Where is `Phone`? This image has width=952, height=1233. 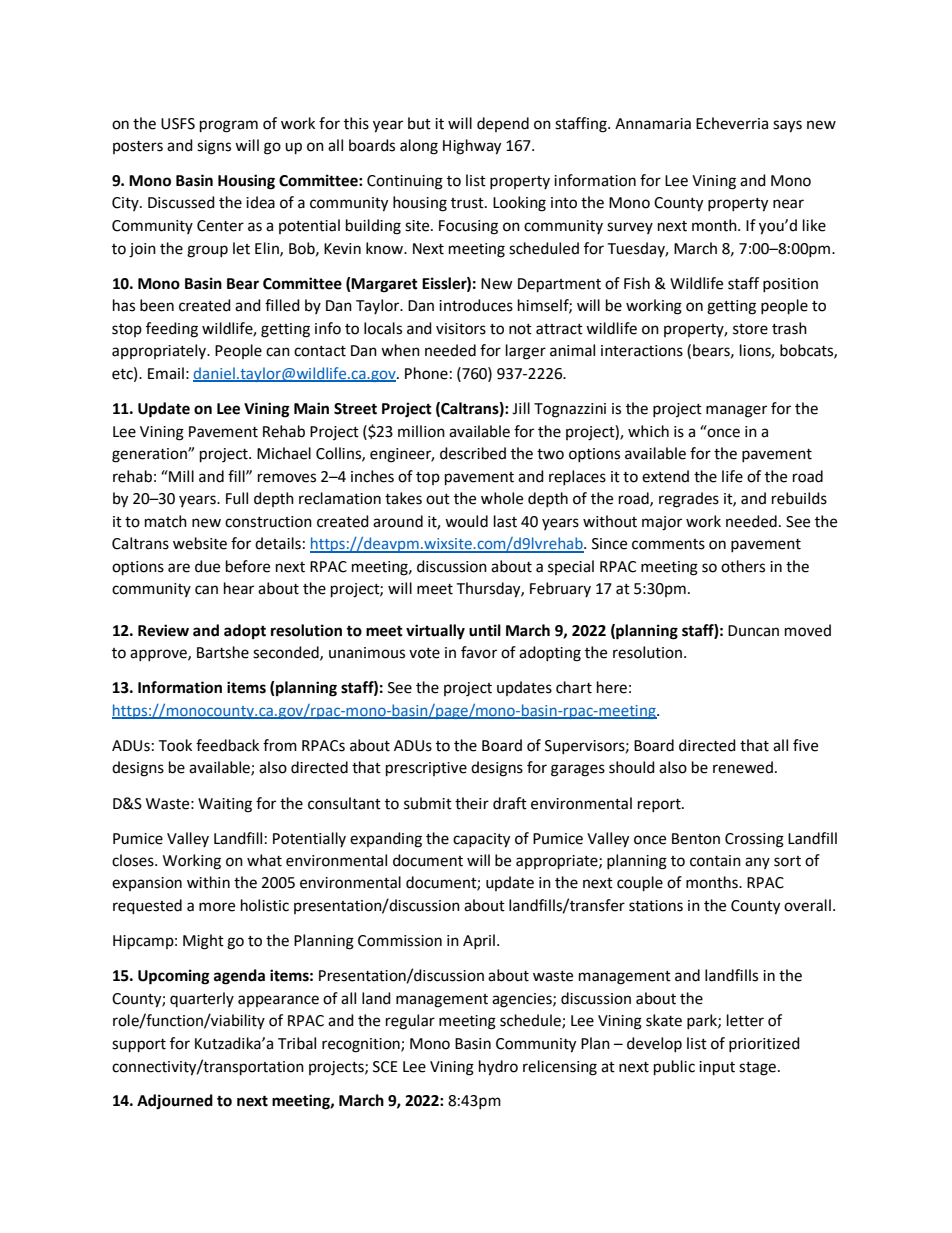
Phone is located at coordinates (426, 373).
